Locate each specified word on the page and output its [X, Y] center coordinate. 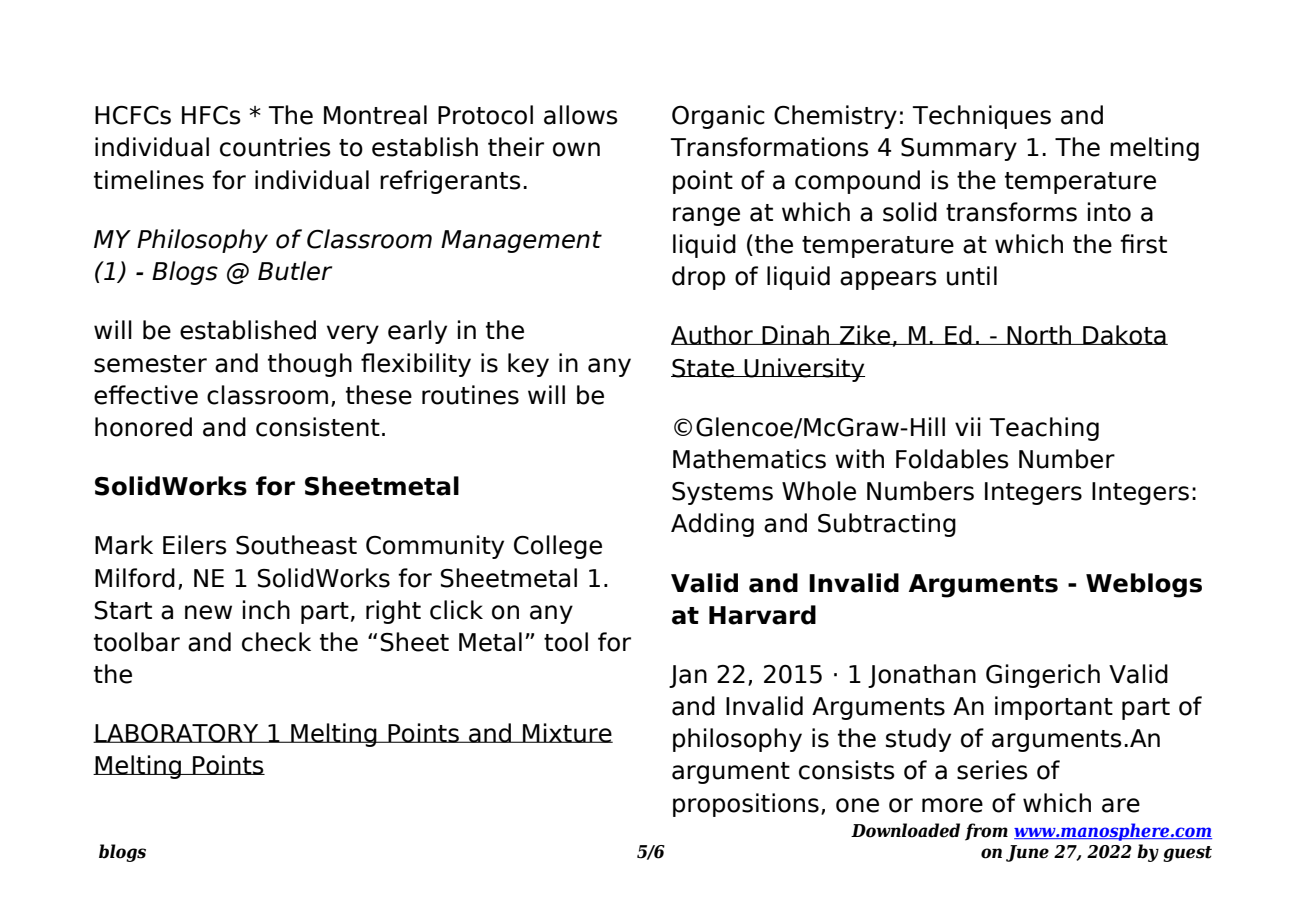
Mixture [567, 733]
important [1054, 708]
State [703, 368]
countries [275, 147]
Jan [688, 676]
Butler [295, 271]
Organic [718, 117]
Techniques [981, 117]
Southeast [296, 545]
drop [698, 278]
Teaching [1044, 429]
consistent [318, 427]
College [558, 547]
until [972, 276]
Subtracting [887, 525]
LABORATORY [177, 733]
